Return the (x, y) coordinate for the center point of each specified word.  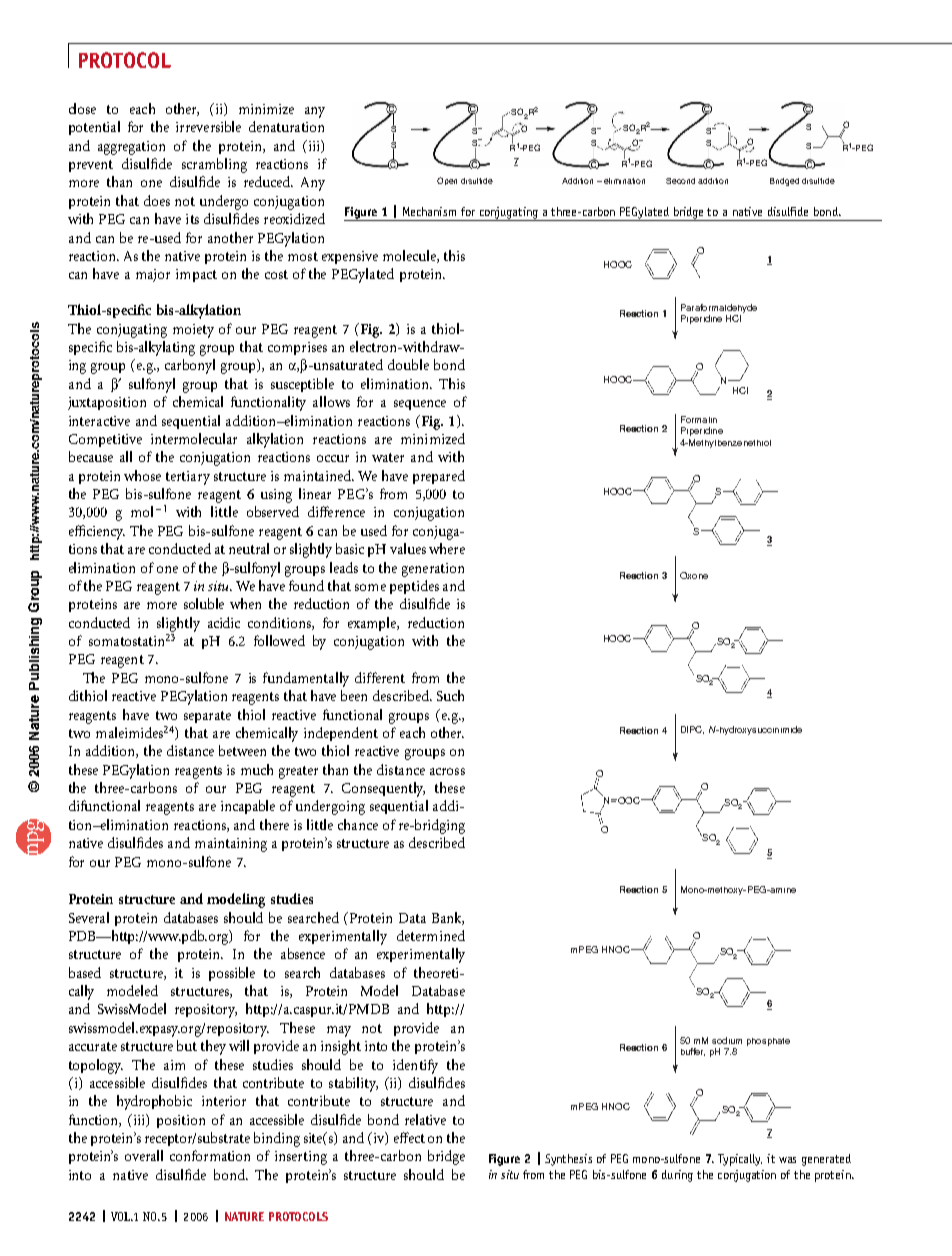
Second (680, 181)
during (677, 1176)
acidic (224, 622)
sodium (727, 1040)
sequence (420, 405)
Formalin (699, 419)
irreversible (208, 126)
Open (447, 181)
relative (425, 1119)
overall (144, 1155)
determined (431, 935)
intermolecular (194, 438)
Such (450, 695)
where (447, 548)
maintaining (231, 845)
